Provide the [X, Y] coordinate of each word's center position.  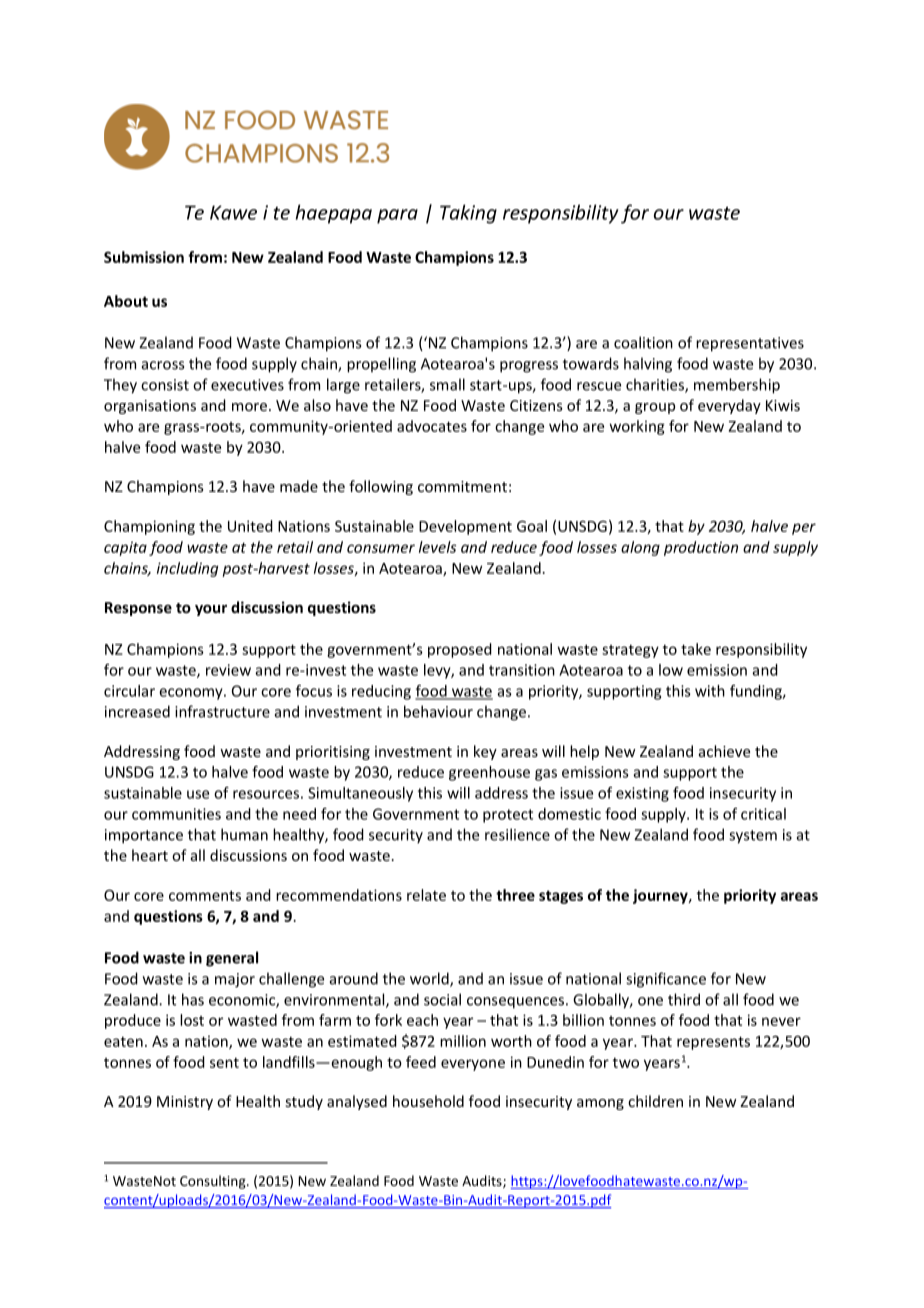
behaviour [438, 711]
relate [426, 895]
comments [205, 895]
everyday [729, 406]
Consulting [214, 1182]
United [250, 526]
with [710, 691]
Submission [144, 257]
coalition [643, 342]
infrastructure [222, 711]
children [655, 1101]
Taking [468, 214]
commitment [462, 486]
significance [666, 980]
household [428, 1101]
